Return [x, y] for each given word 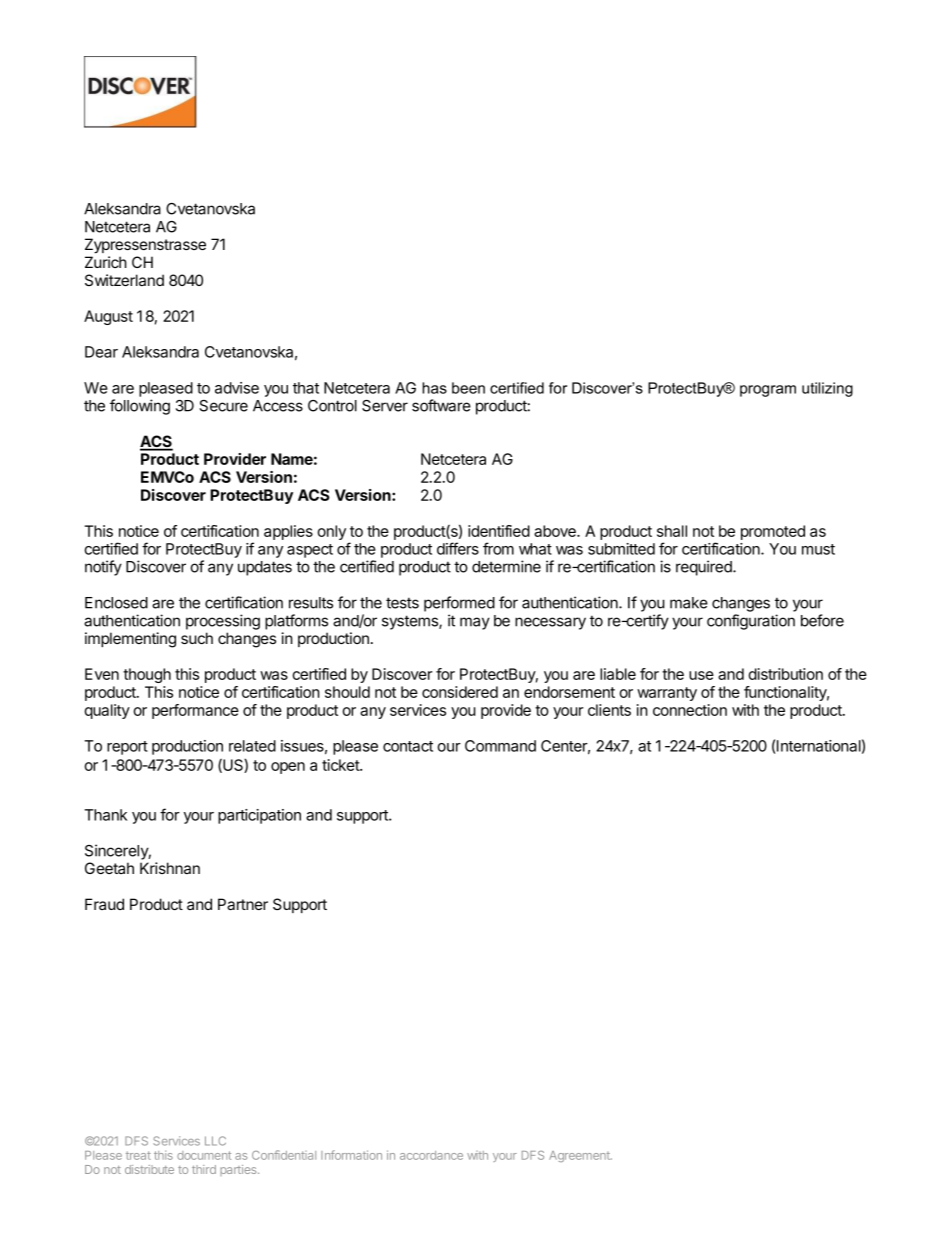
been [468, 388]
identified [499, 531]
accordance [431, 1155]
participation [259, 816]
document [204, 1155]
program [768, 391]
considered [460, 692]
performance [195, 711]
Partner [243, 904]
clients [609, 710]
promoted [773, 532]
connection [690, 710]
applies [288, 532]
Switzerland [124, 280]
